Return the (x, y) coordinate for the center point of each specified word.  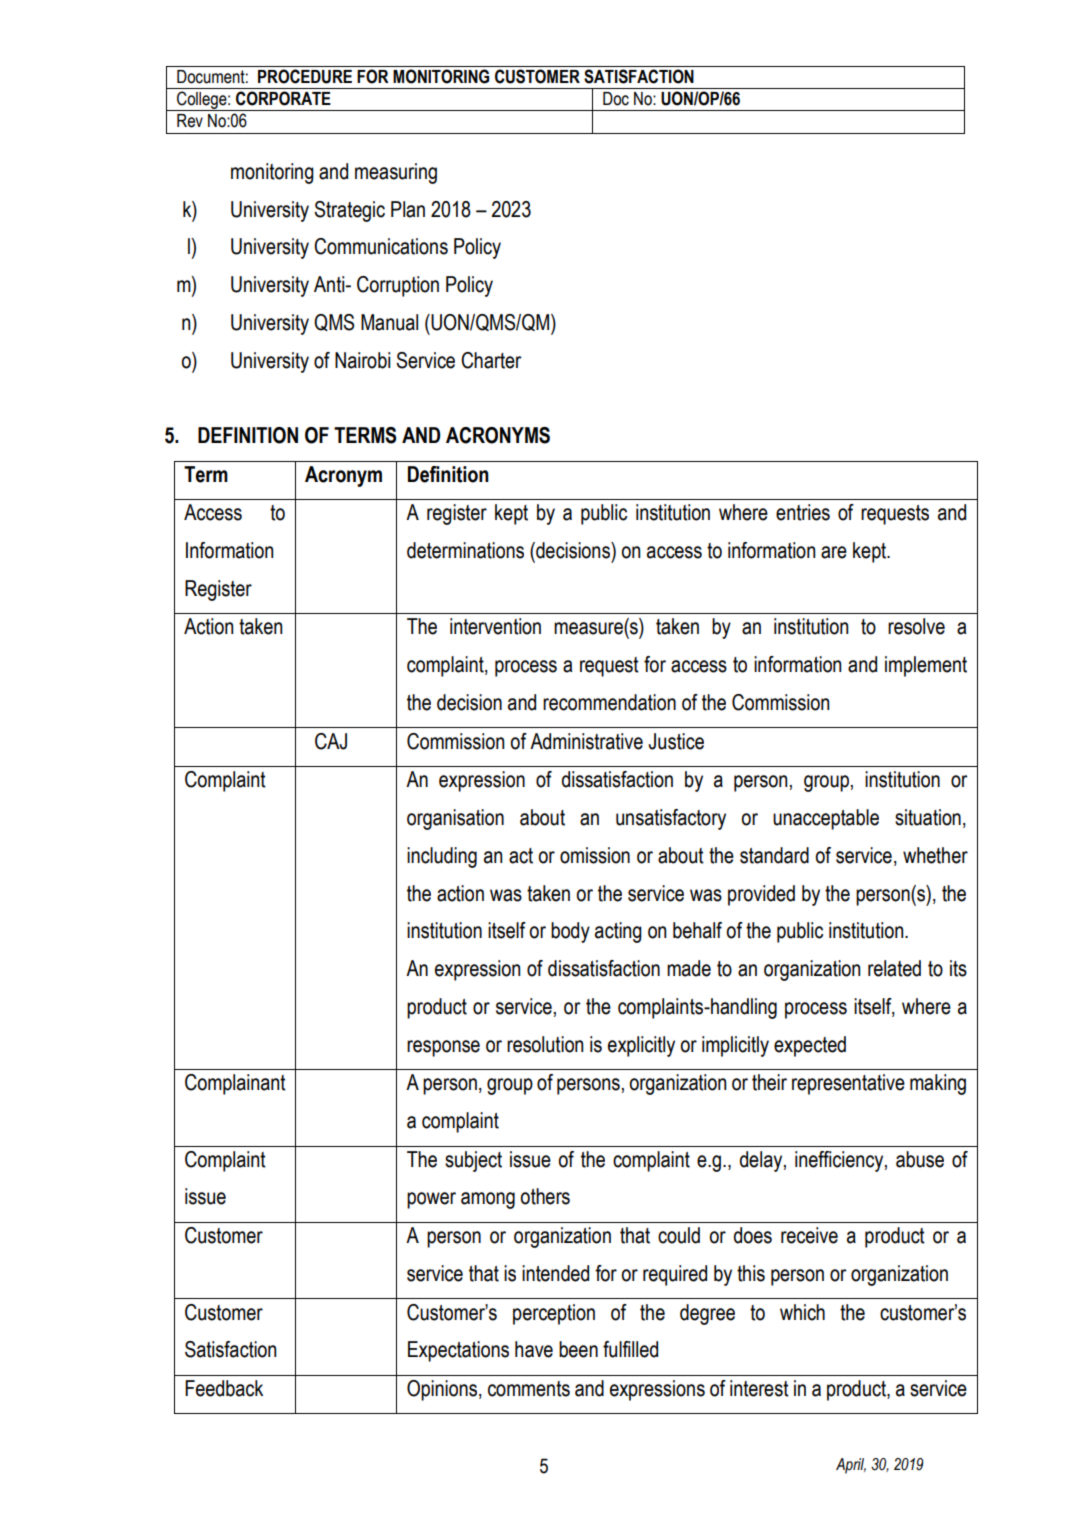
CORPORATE (283, 98)
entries (803, 512)
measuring (396, 173)
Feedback (224, 1388)
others (545, 1196)
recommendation (609, 702)
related (894, 968)
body (570, 932)
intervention (495, 626)
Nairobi (362, 360)
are (834, 552)
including (442, 857)
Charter (491, 360)
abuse (920, 1159)
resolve (916, 626)
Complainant (235, 1084)
